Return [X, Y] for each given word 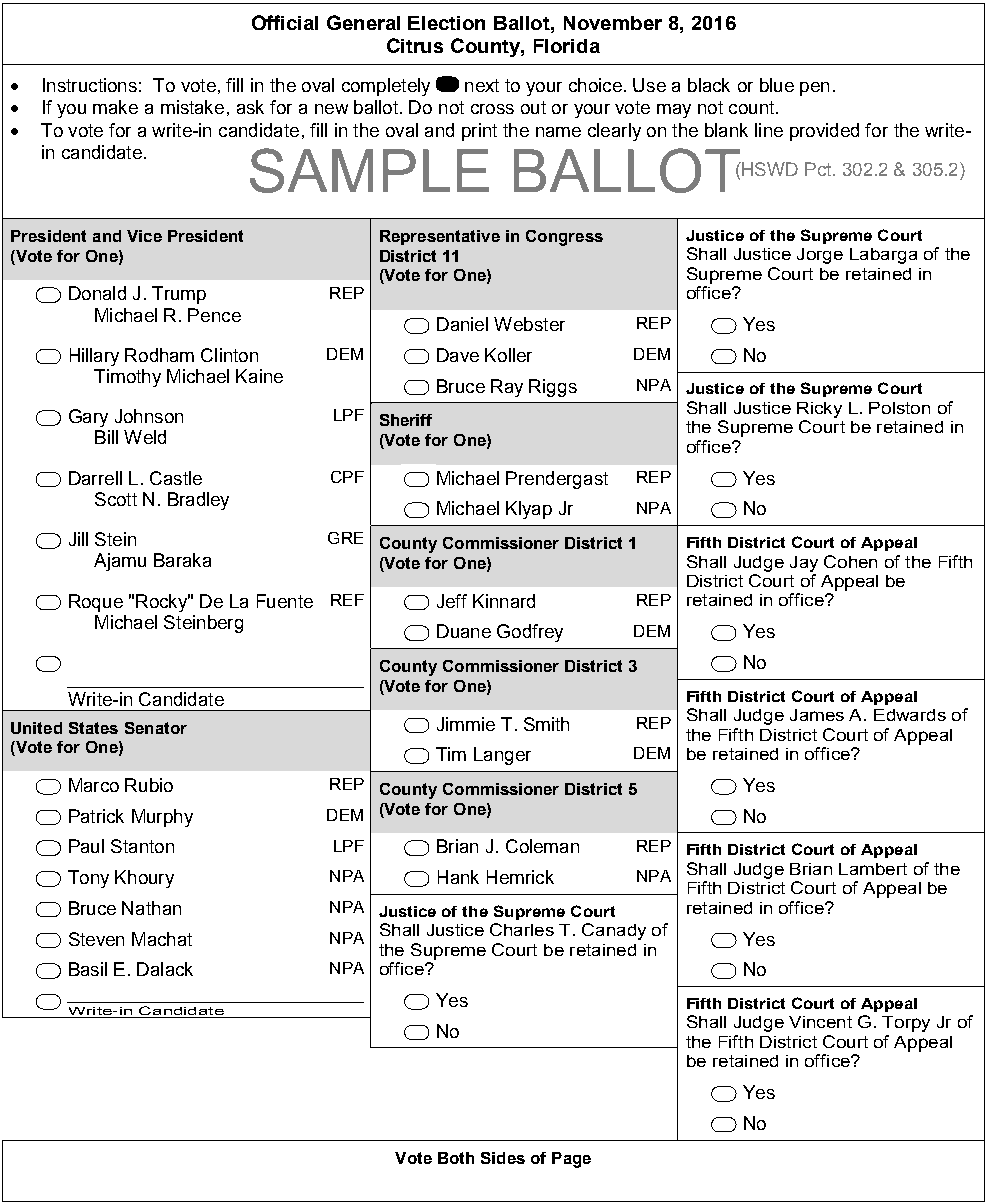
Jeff [452, 601]
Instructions [90, 85]
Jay [804, 564]
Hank [458, 877]
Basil [88, 969]
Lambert [873, 869]
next [482, 85]
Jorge [820, 256]
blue [777, 85]
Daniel [462, 324]
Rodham [159, 355]
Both [456, 1158]
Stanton [142, 846]
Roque [96, 603]
